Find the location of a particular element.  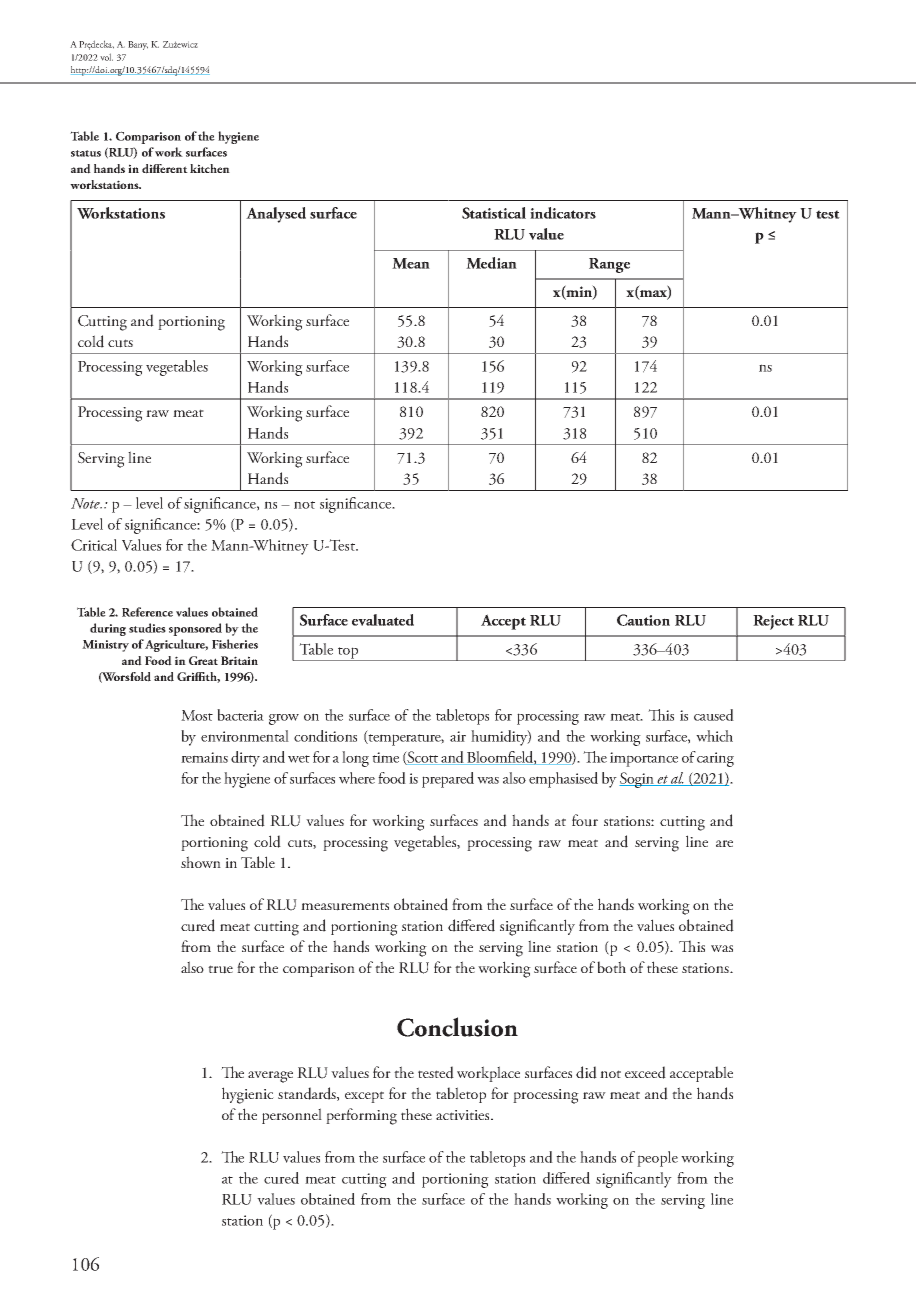

vol is located at coordinates (106, 57).
